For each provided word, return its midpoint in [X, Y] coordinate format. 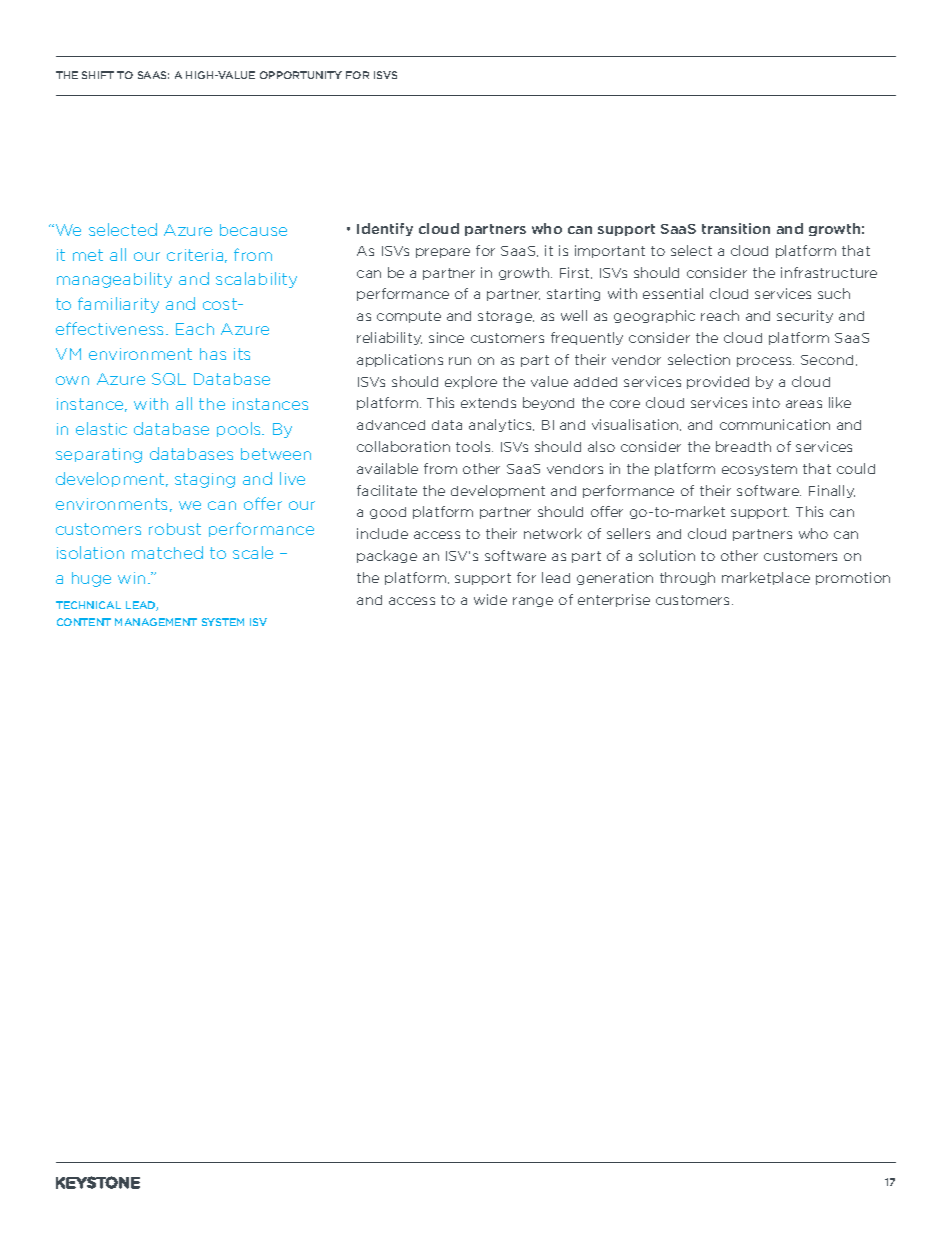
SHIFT [98, 75]
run [460, 361]
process [765, 362]
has [213, 354]
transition [736, 228]
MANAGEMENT [156, 622]
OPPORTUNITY [301, 75]
